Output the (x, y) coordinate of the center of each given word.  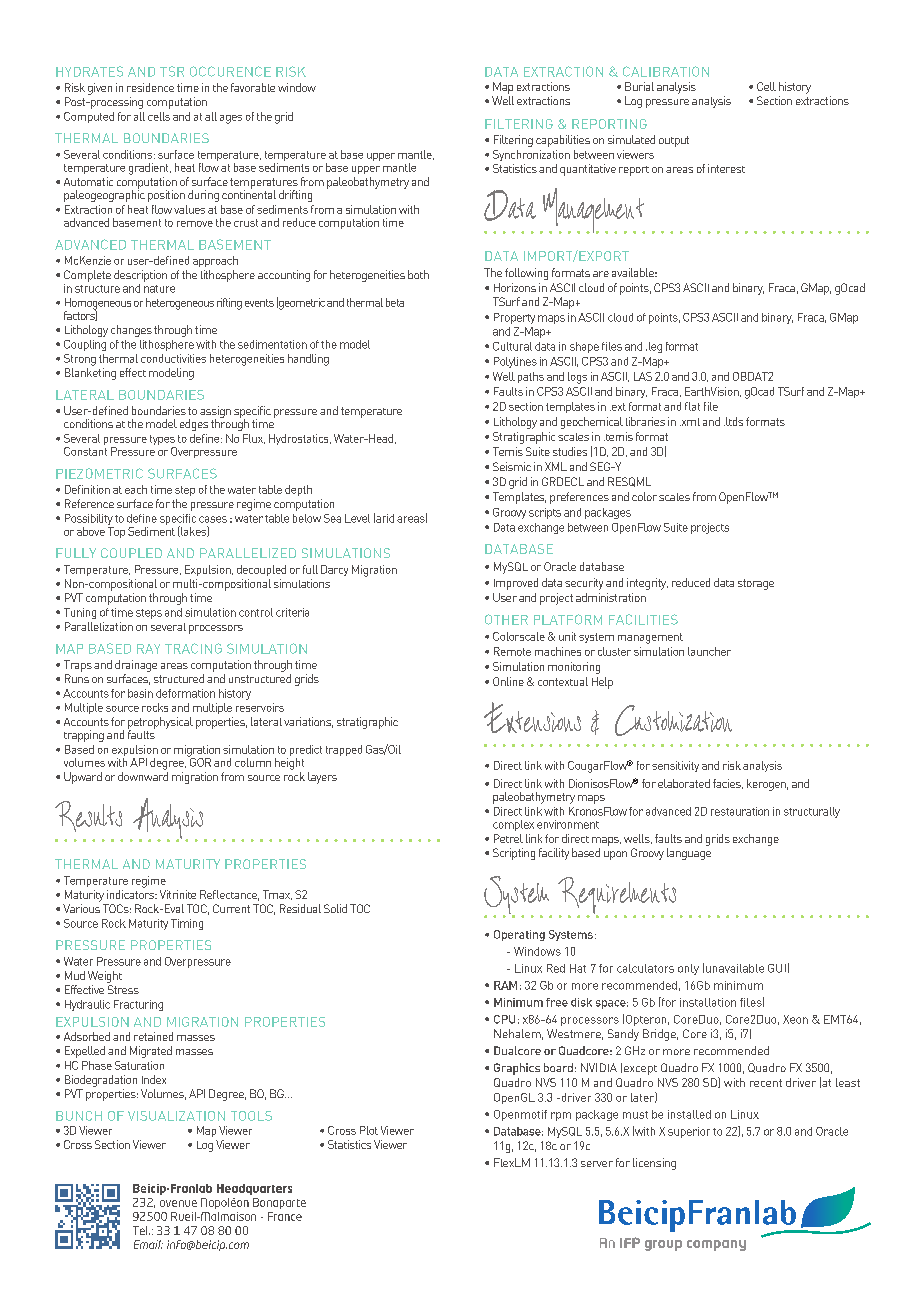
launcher (709, 651)
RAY (148, 649)
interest (726, 168)
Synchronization (531, 155)
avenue (178, 1203)
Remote (512, 651)
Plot (369, 1130)
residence (150, 87)
